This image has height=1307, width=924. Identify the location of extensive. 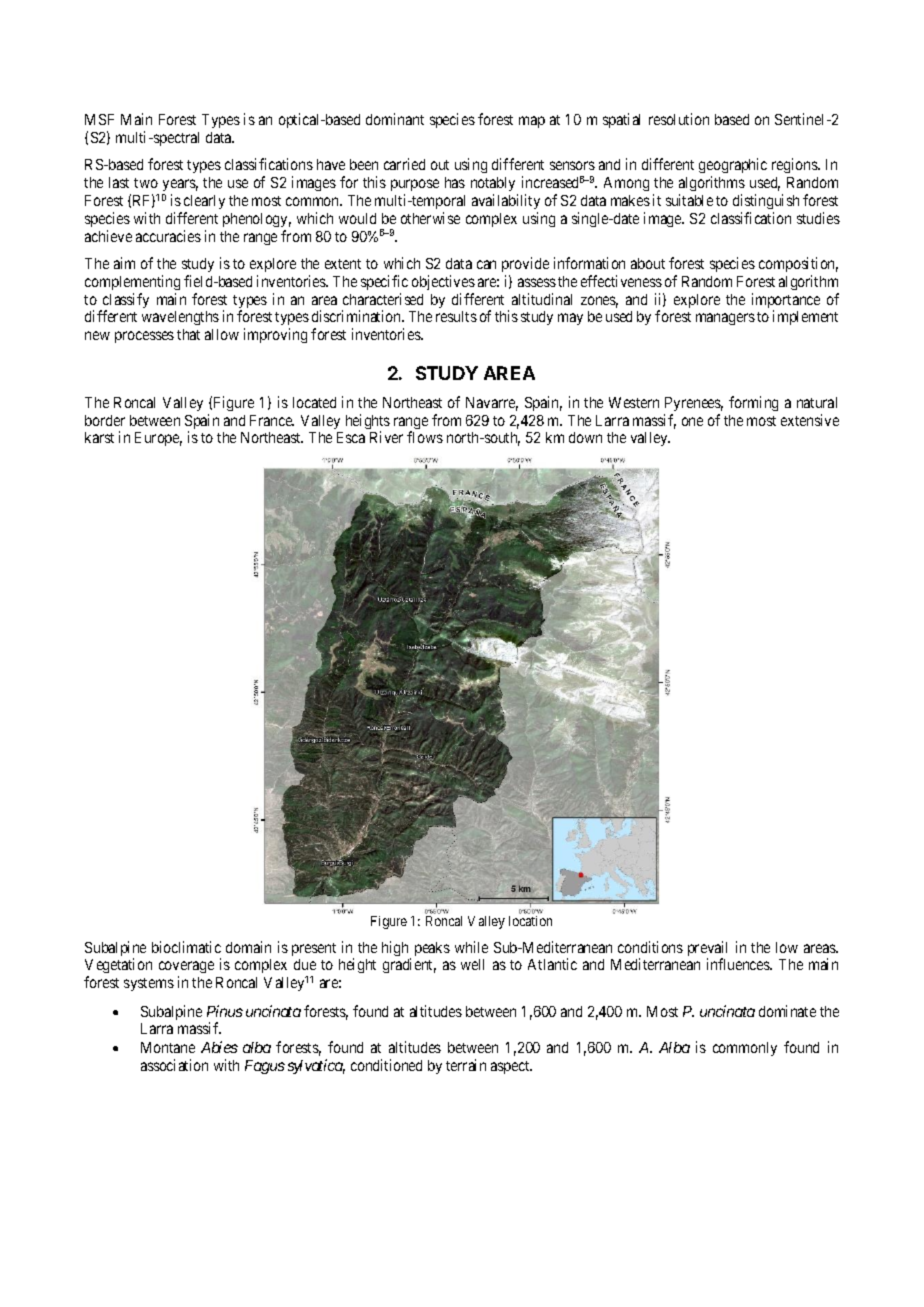
(810, 420).
